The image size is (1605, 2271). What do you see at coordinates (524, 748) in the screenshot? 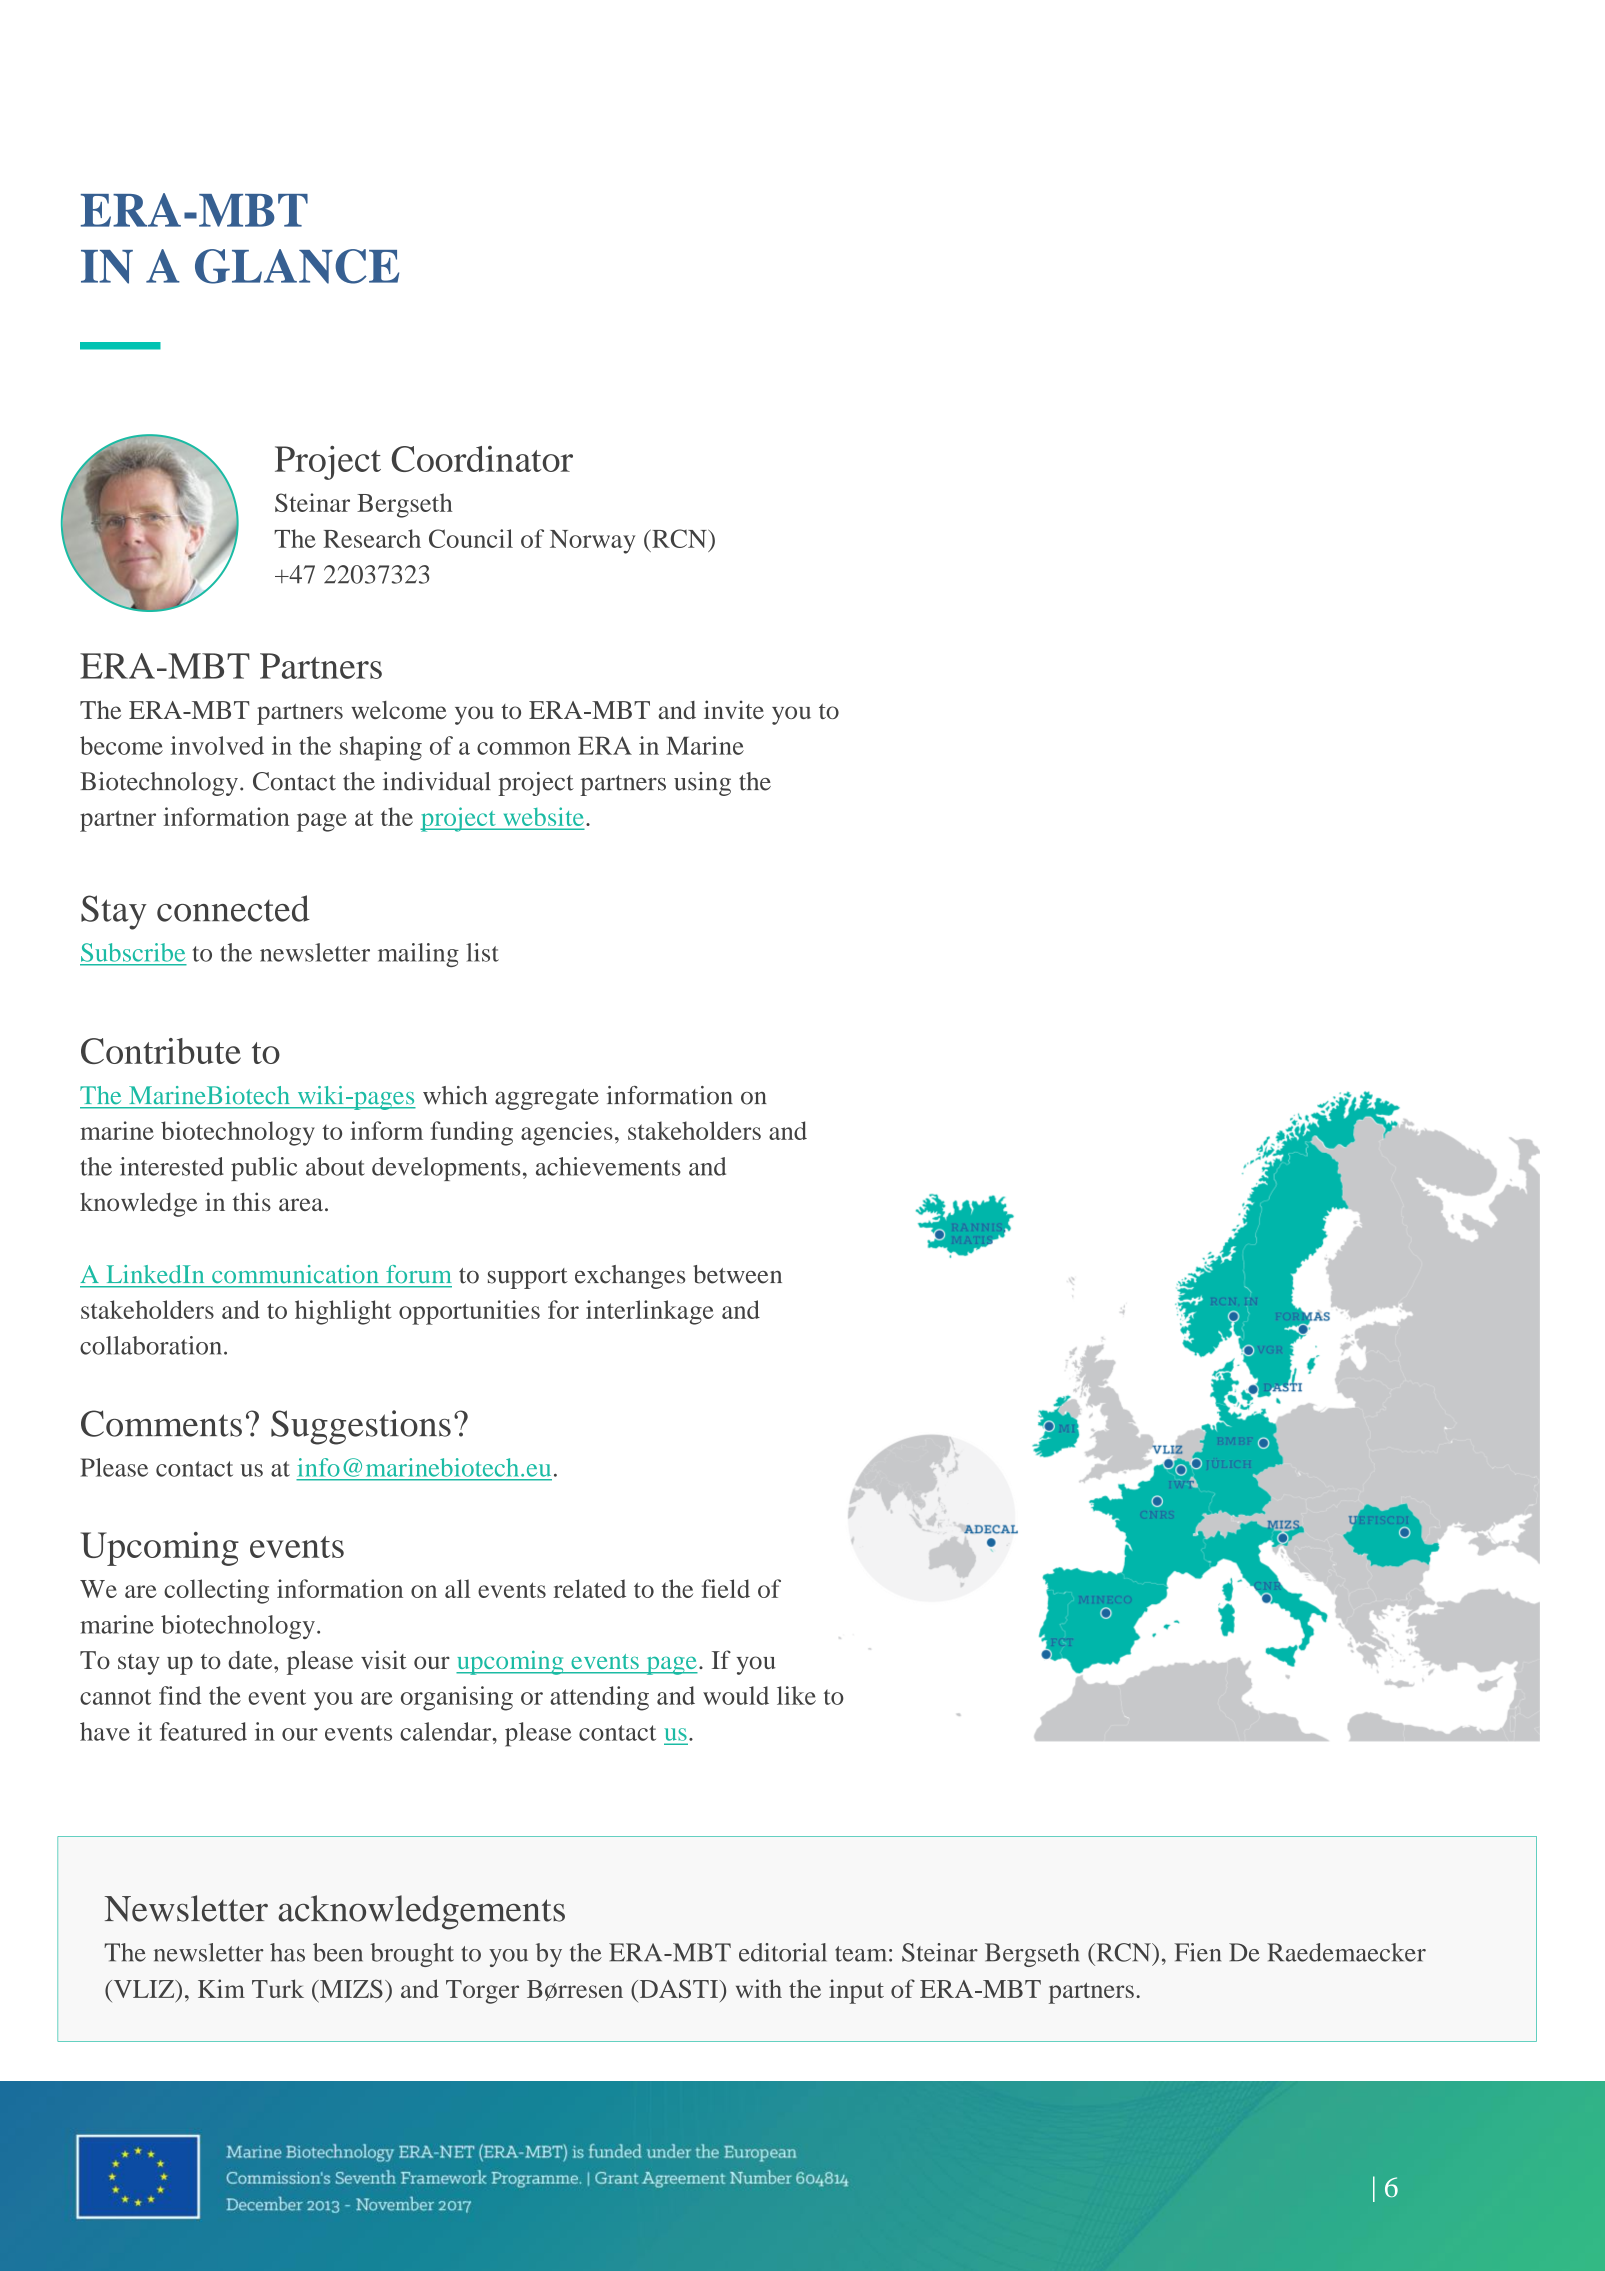
I see `common` at bounding box center [524, 748].
